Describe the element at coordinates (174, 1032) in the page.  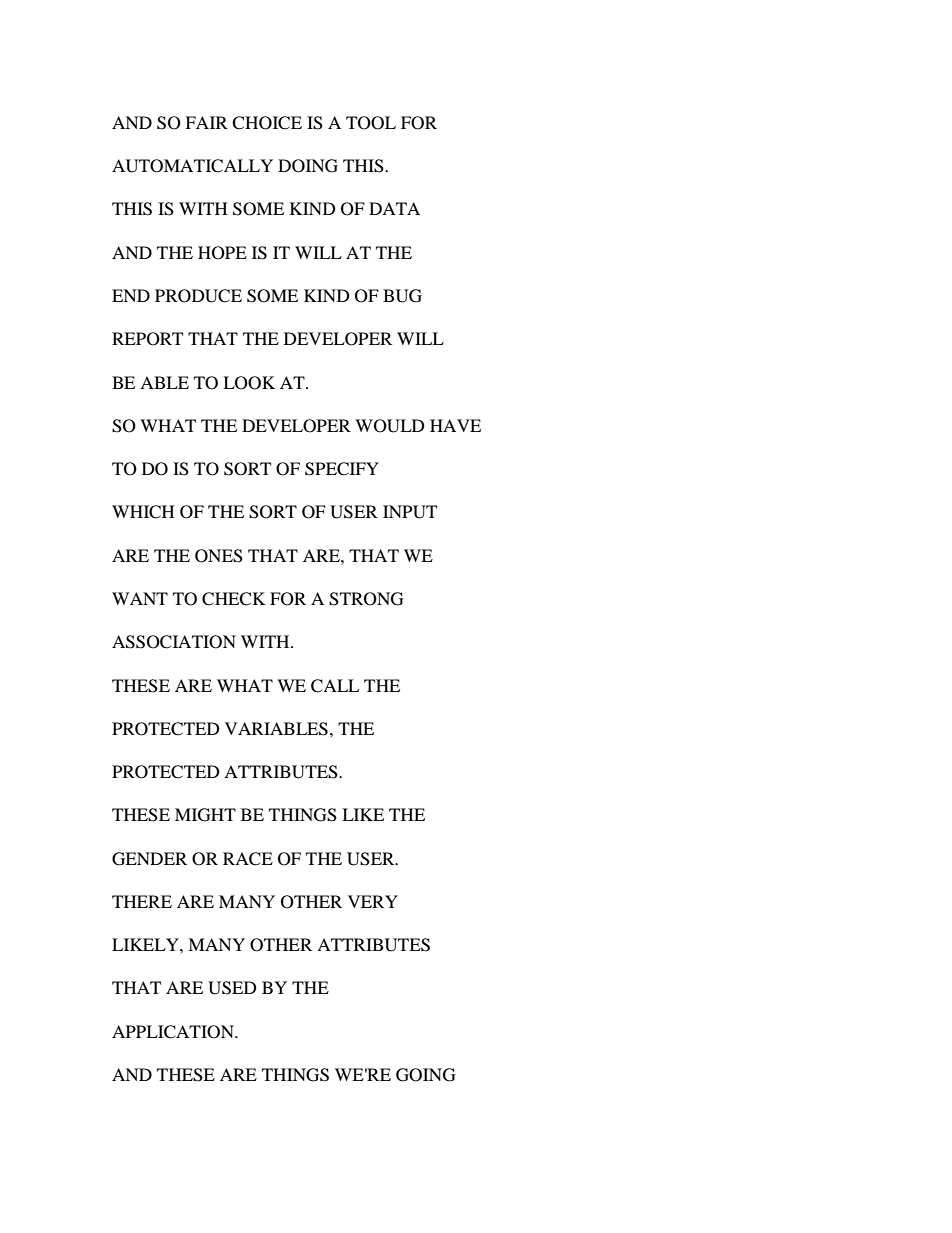
I see `APPLICATION` at that location.
